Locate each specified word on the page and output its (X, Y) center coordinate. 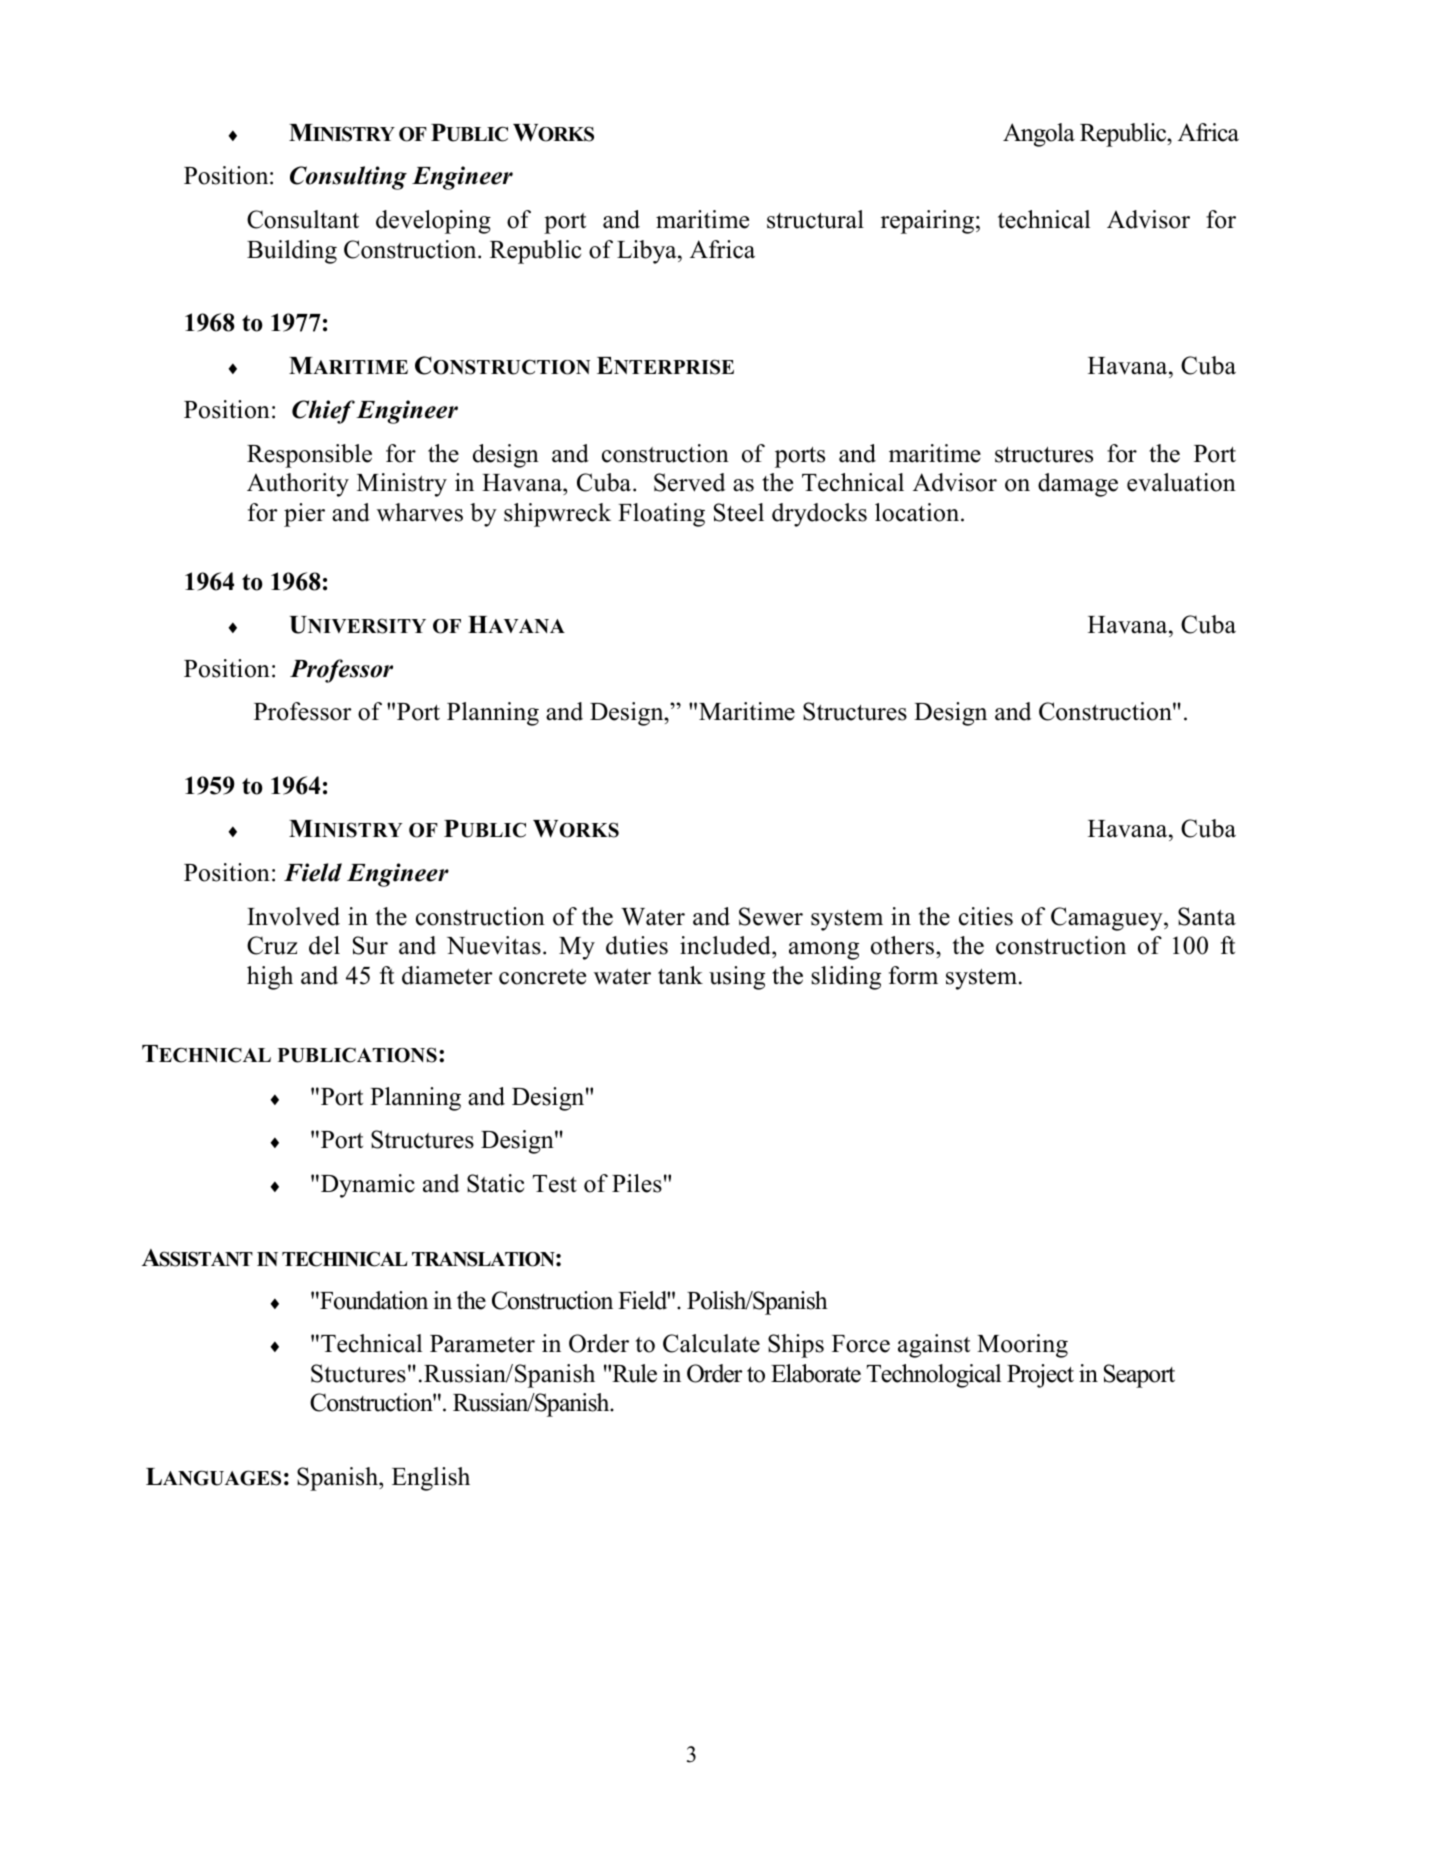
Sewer (771, 916)
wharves (420, 512)
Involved (293, 916)
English (431, 1479)
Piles (637, 1183)
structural (815, 219)
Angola (1039, 135)
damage (1078, 485)
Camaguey (1108, 919)
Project (1040, 1376)
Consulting (348, 178)
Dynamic (368, 1186)
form (913, 975)
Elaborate (816, 1373)
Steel (739, 512)
